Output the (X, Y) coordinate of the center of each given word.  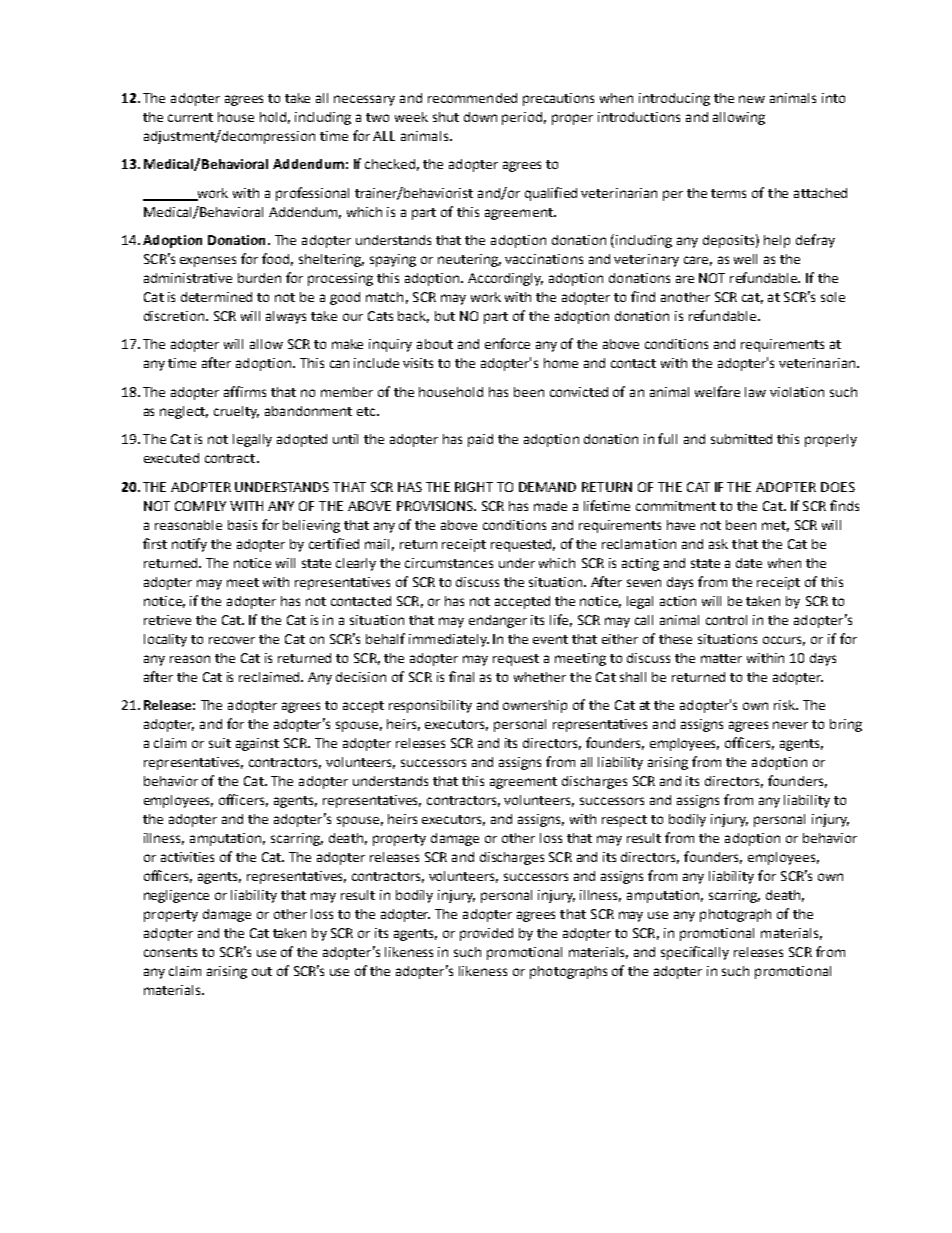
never (790, 725)
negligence (176, 896)
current (190, 117)
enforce (507, 343)
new (752, 99)
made (550, 506)
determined (216, 297)
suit (220, 743)
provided (486, 934)
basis (242, 525)
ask (718, 544)
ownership (535, 706)
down (480, 117)
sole (833, 297)
